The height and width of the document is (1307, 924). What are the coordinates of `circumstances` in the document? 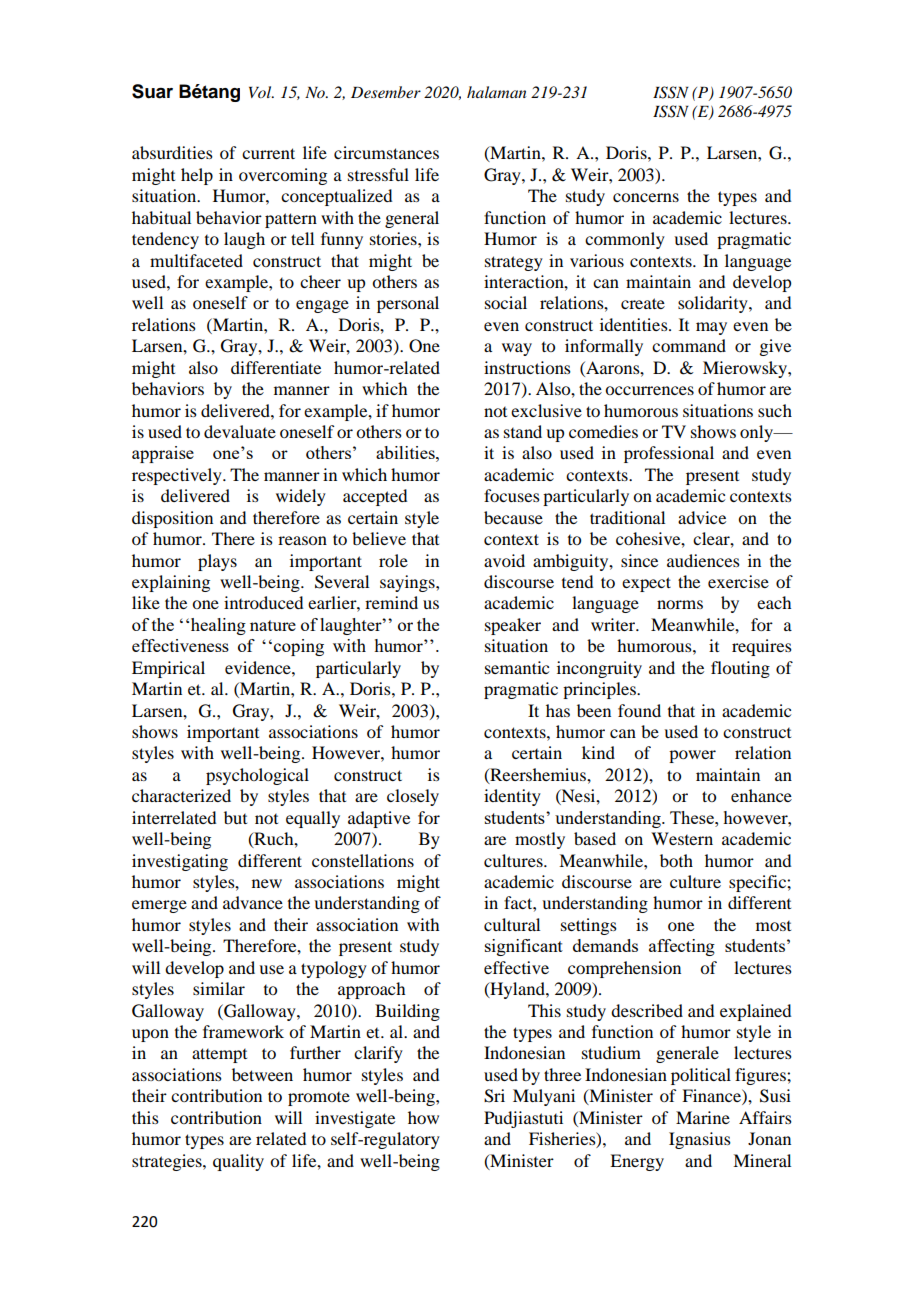 It's located at (386, 152).
